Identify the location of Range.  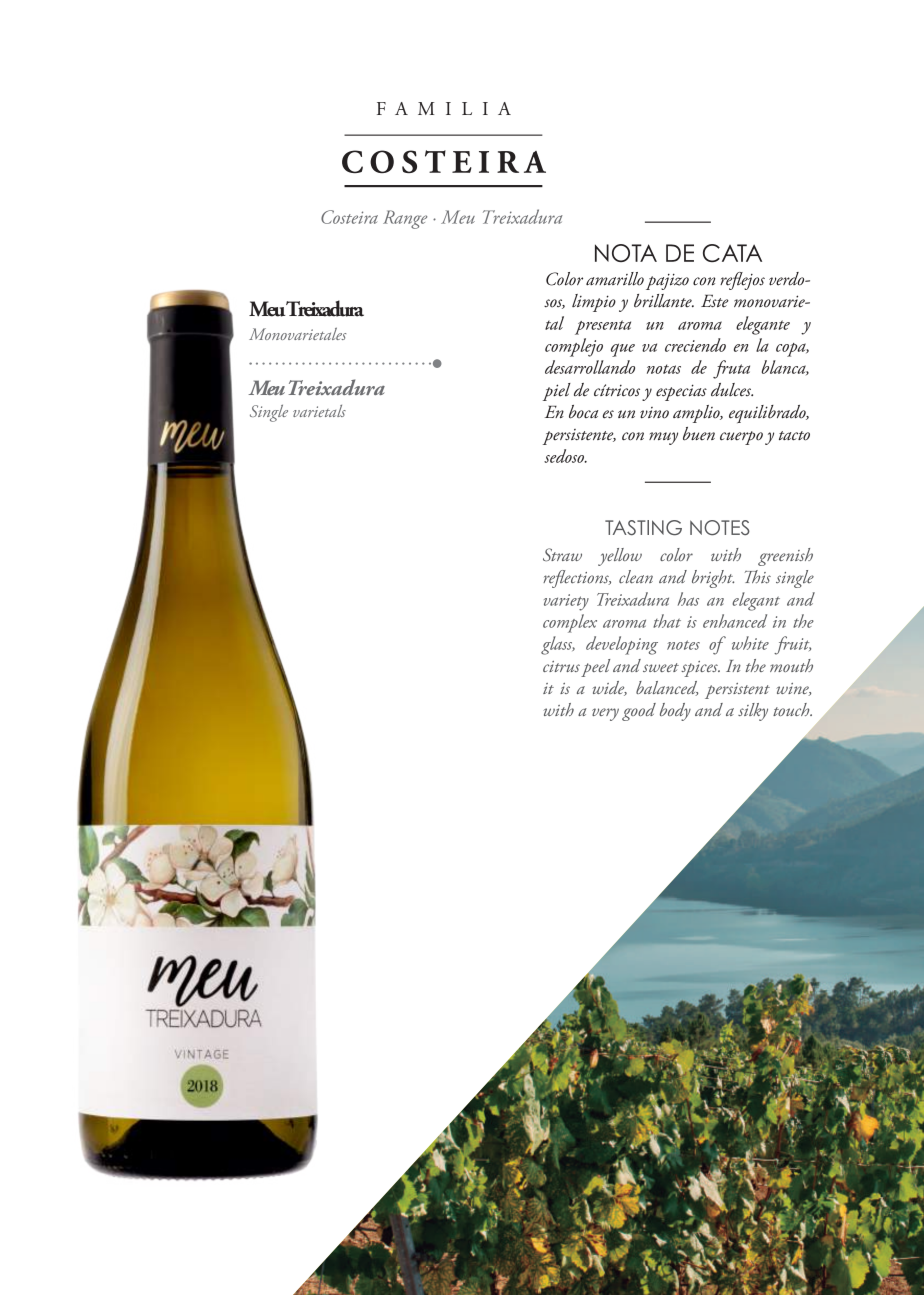
(405, 219).
